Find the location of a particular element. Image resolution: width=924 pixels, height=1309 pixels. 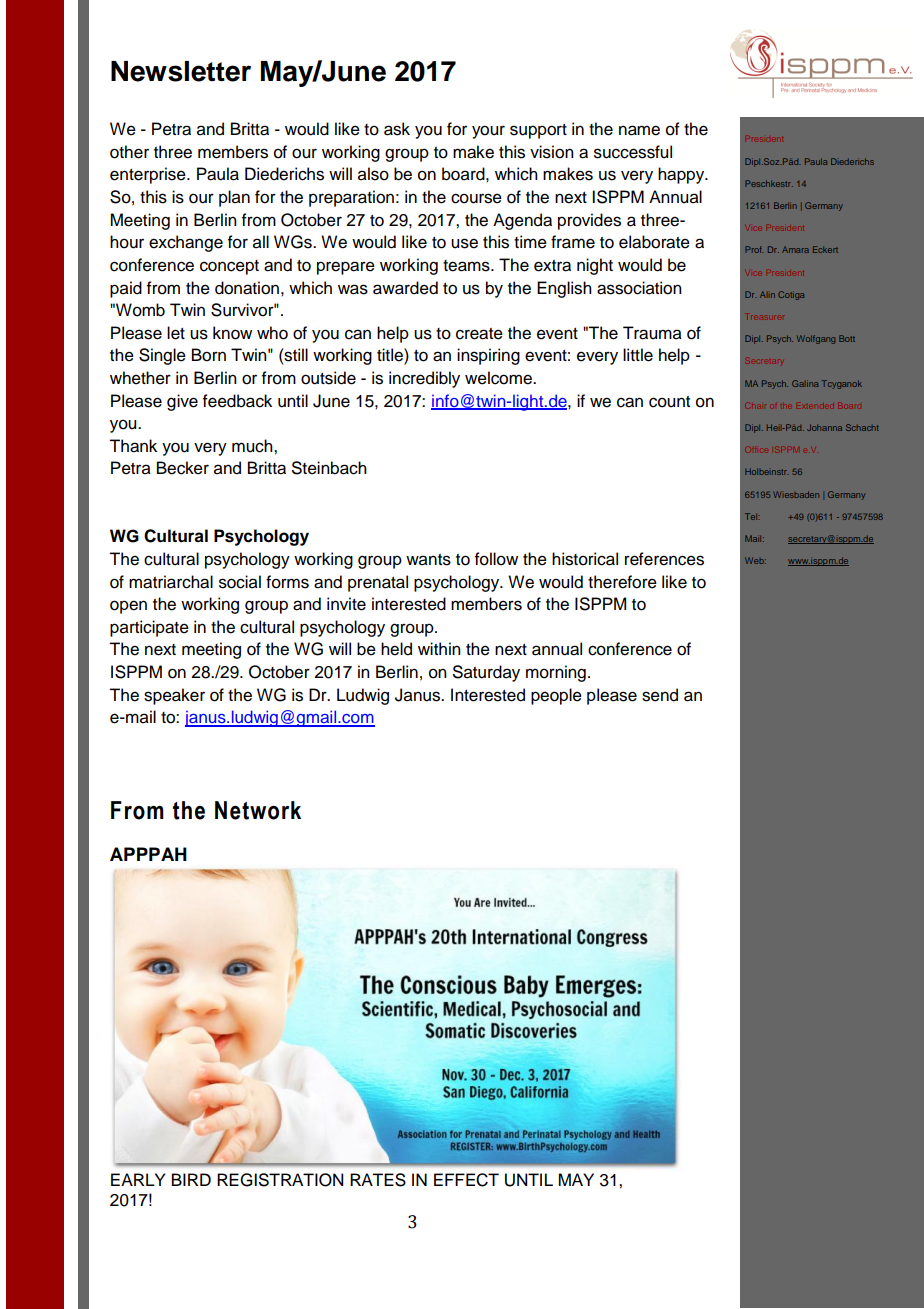

your is located at coordinates (488, 132).
